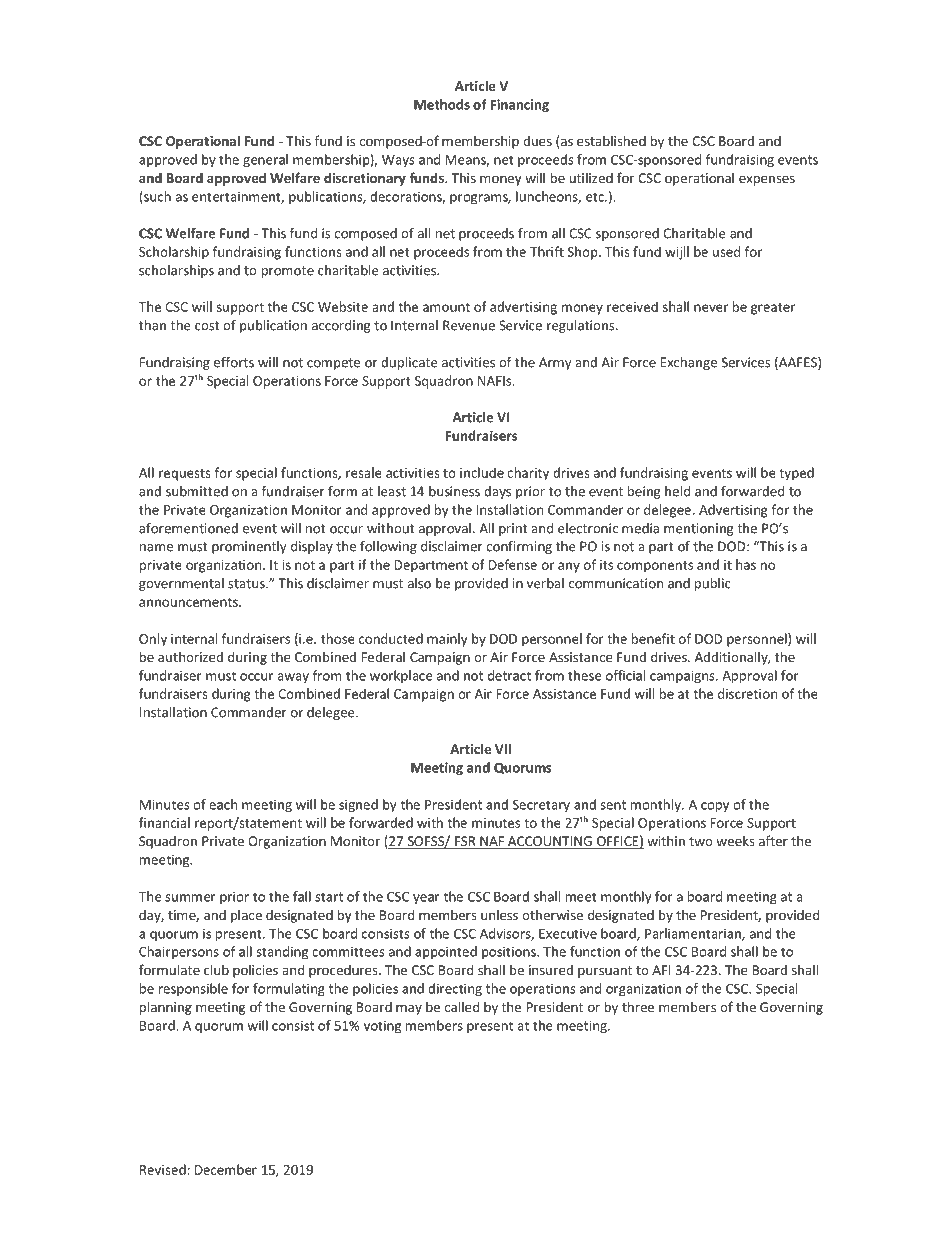 This document has width=952, height=1233. What do you see at coordinates (447, 640) in the document?
I see `mainly` at bounding box center [447, 640].
